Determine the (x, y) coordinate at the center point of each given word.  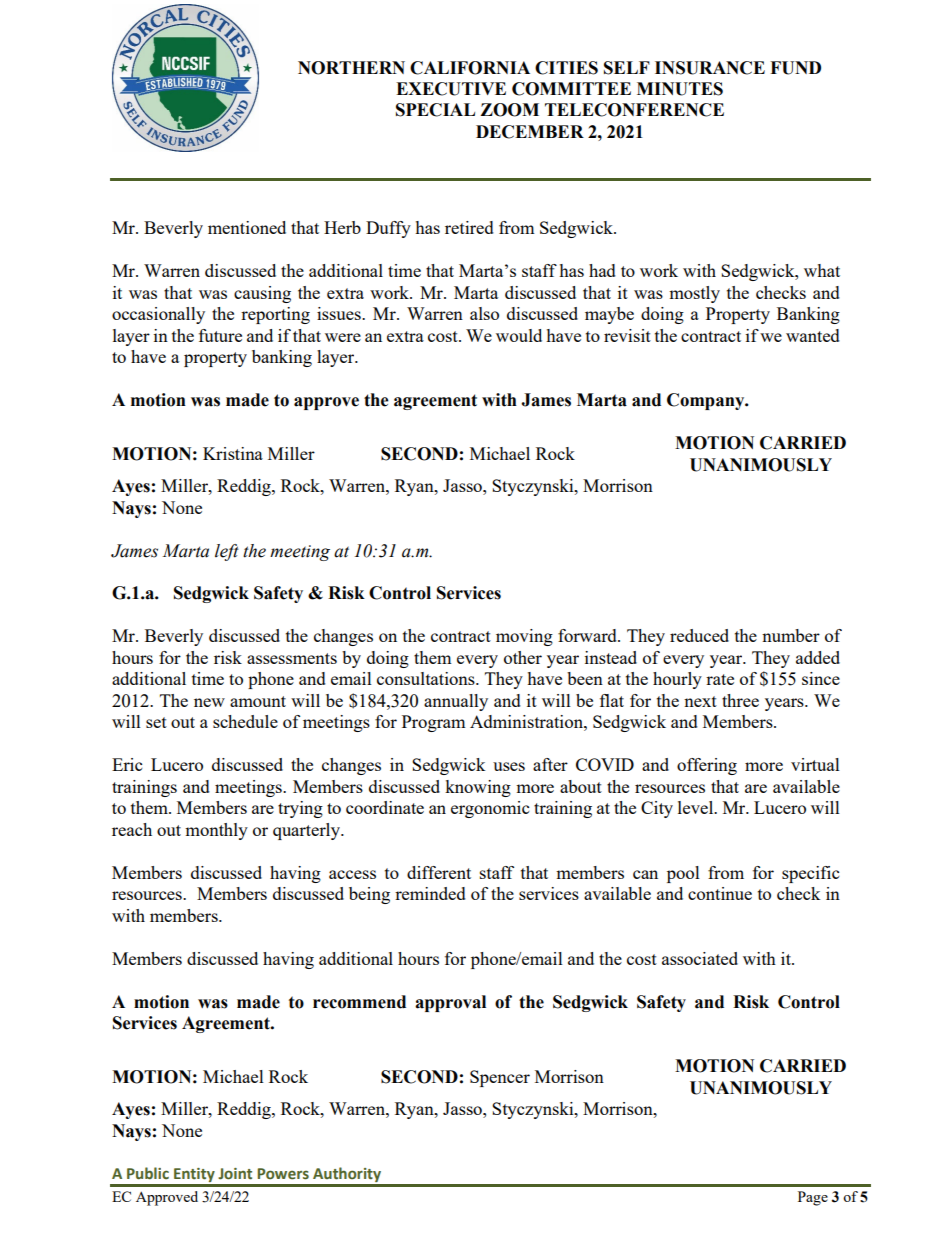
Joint (235, 1174)
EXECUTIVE (451, 89)
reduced (699, 635)
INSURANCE (710, 68)
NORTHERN (351, 68)
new (209, 702)
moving (524, 637)
